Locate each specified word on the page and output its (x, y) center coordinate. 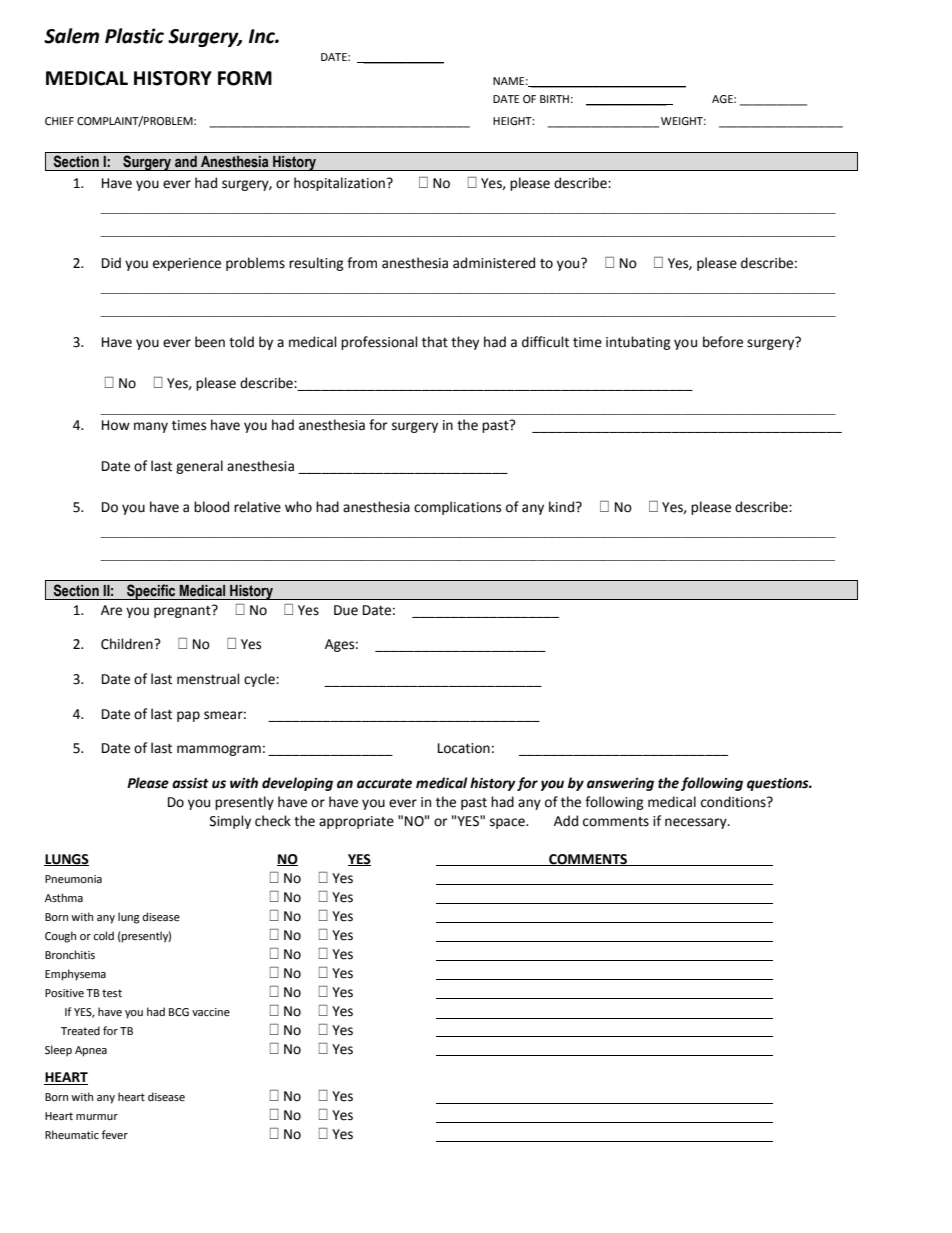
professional (379, 343)
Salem (71, 36)
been (210, 342)
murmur (97, 1117)
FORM (245, 78)
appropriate (356, 822)
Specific (151, 592)
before (723, 342)
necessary (697, 823)
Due (346, 610)
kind (561, 507)
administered (494, 263)
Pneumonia (73, 879)
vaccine (211, 1012)
